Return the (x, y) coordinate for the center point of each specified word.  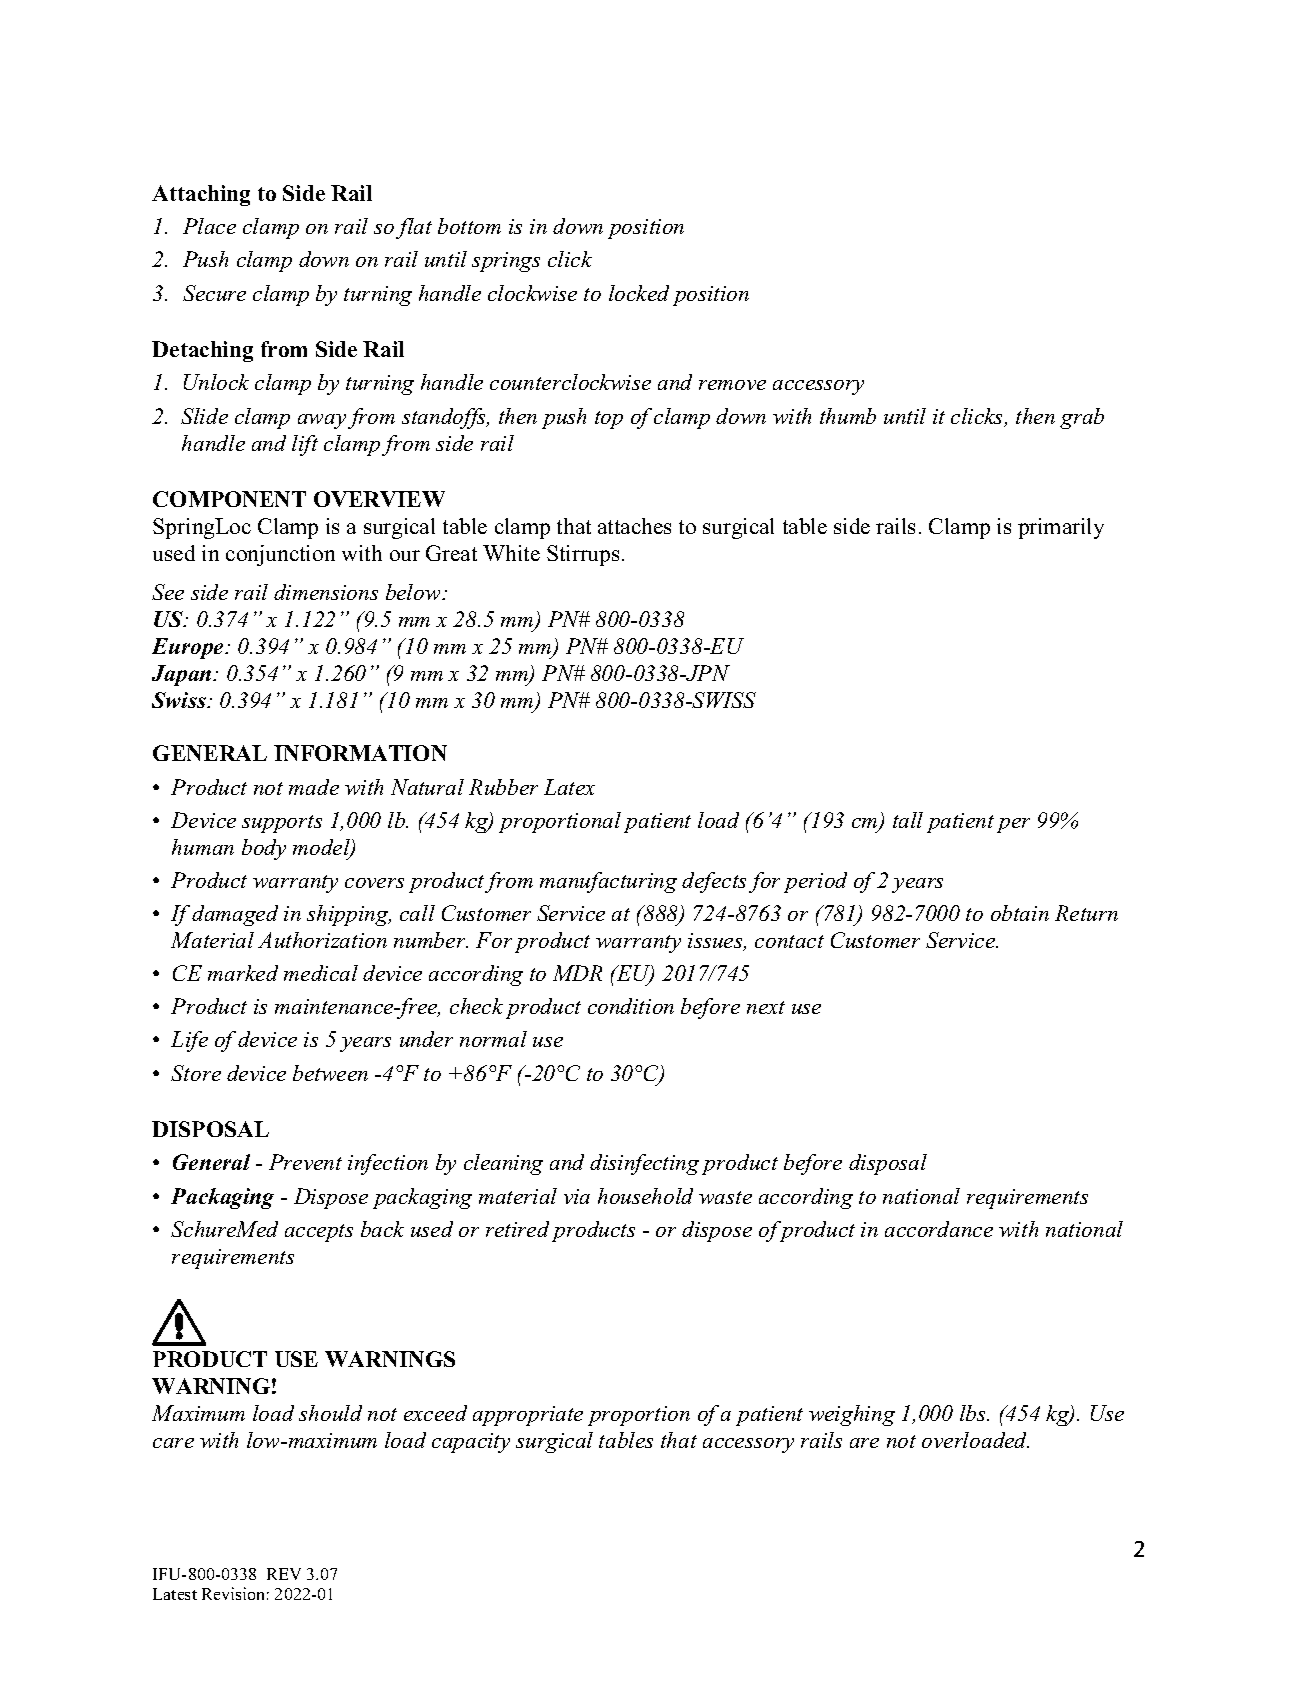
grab (1082, 418)
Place (209, 226)
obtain (1020, 913)
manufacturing (608, 882)
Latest (175, 1594)
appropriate (528, 1416)
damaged (235, 915)
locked (639, 293)
